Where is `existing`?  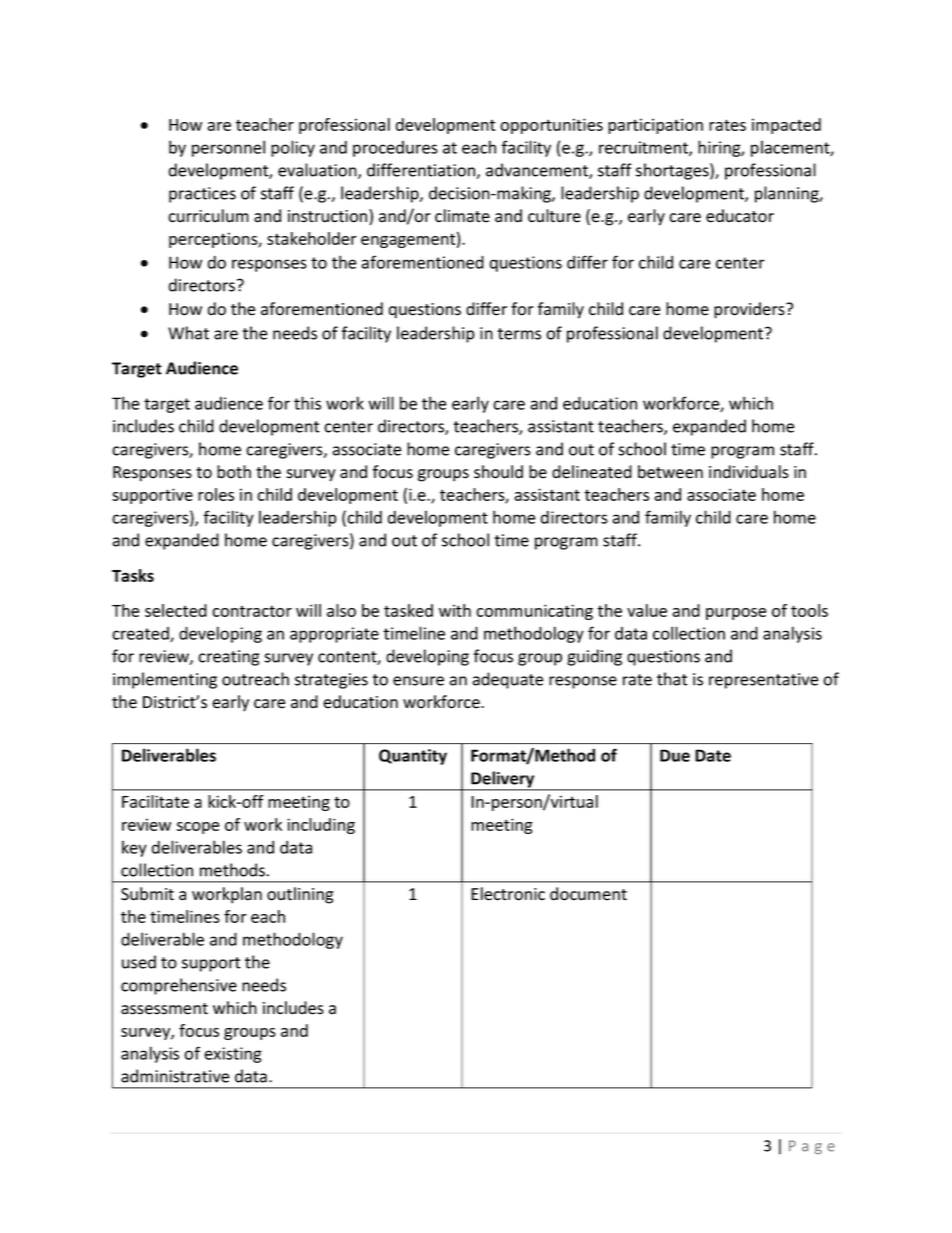
existing is located at coordinates (233, 1055).
